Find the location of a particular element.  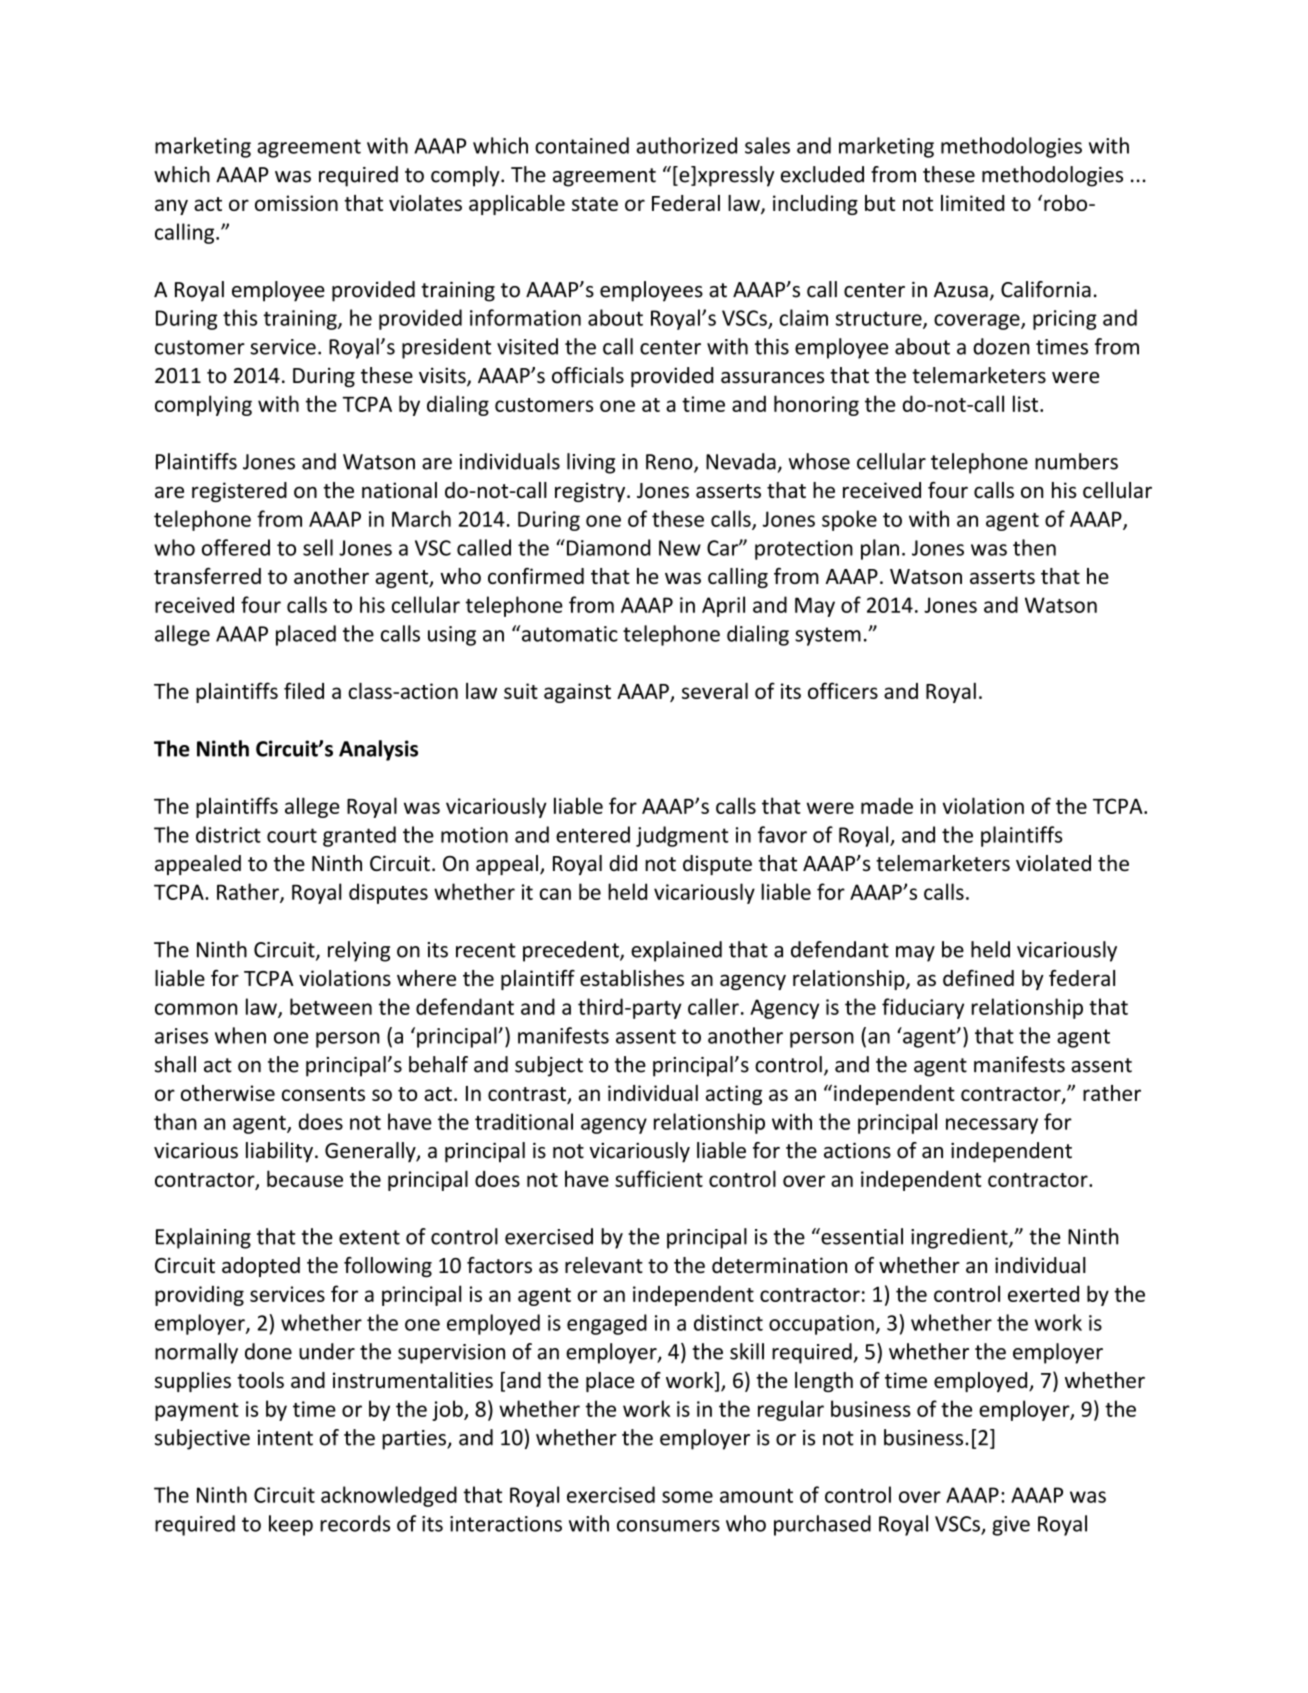

state is located at coordinates (595, 204).
